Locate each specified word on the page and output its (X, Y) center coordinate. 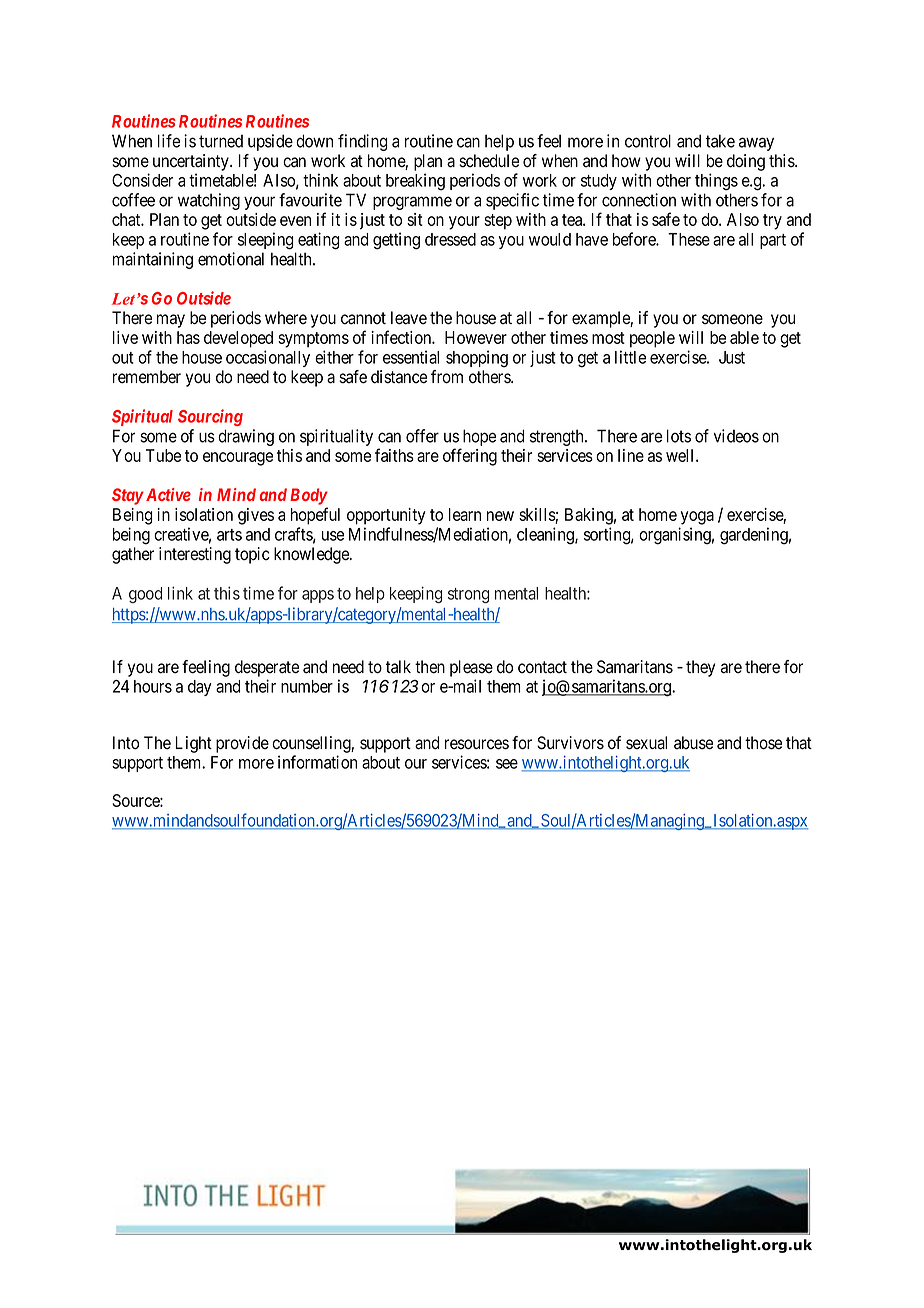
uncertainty (192, 162)
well (681, 455)
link (180, 593)
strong (468, 595)
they (700, 668)
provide (242, 744)
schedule (489, 161)
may (171, 321)
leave (409, 318)
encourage (238, 459)
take (720, 141)
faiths (394, 455)
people (652, 339)
